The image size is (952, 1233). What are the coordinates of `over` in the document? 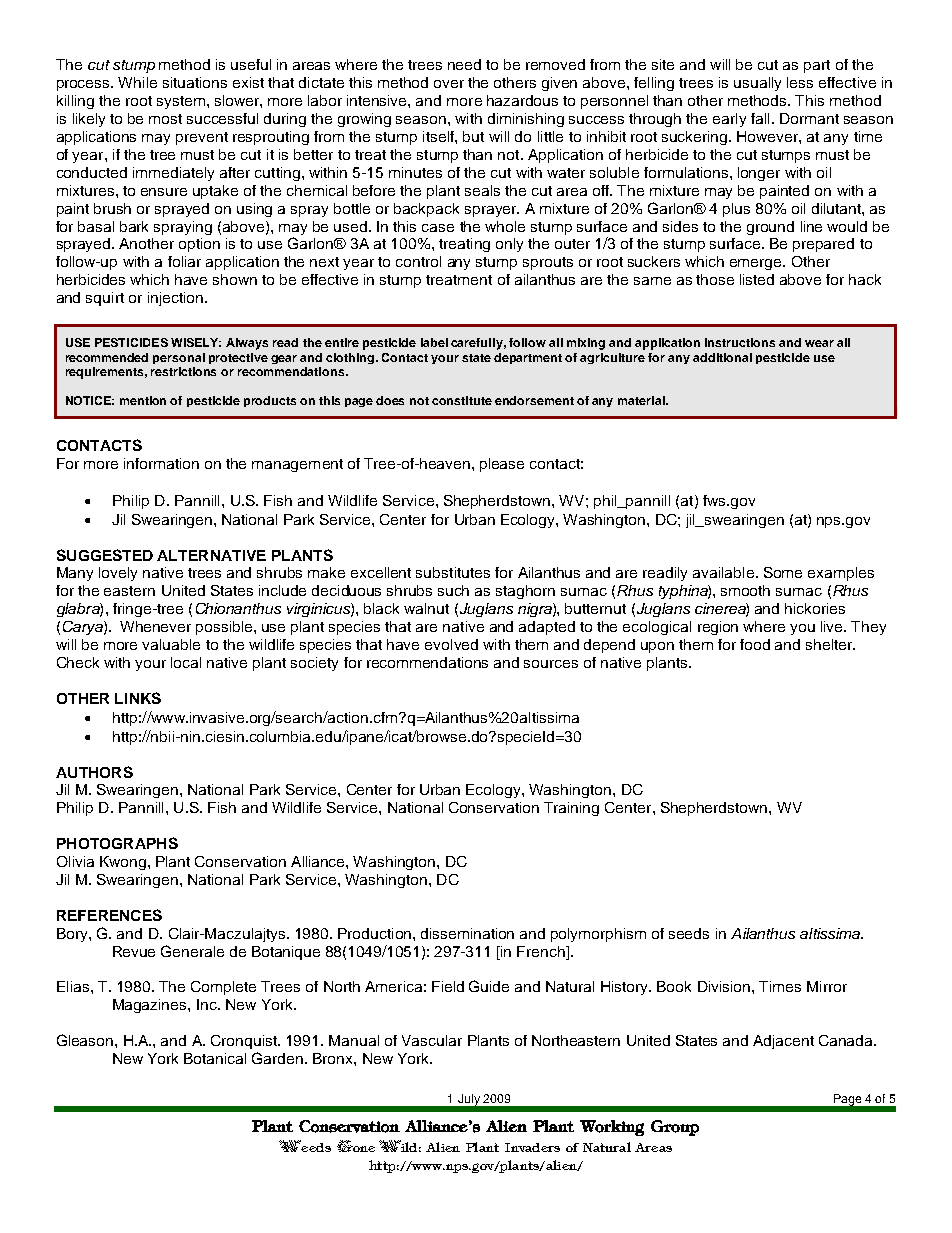 It's located at (449, 84).
